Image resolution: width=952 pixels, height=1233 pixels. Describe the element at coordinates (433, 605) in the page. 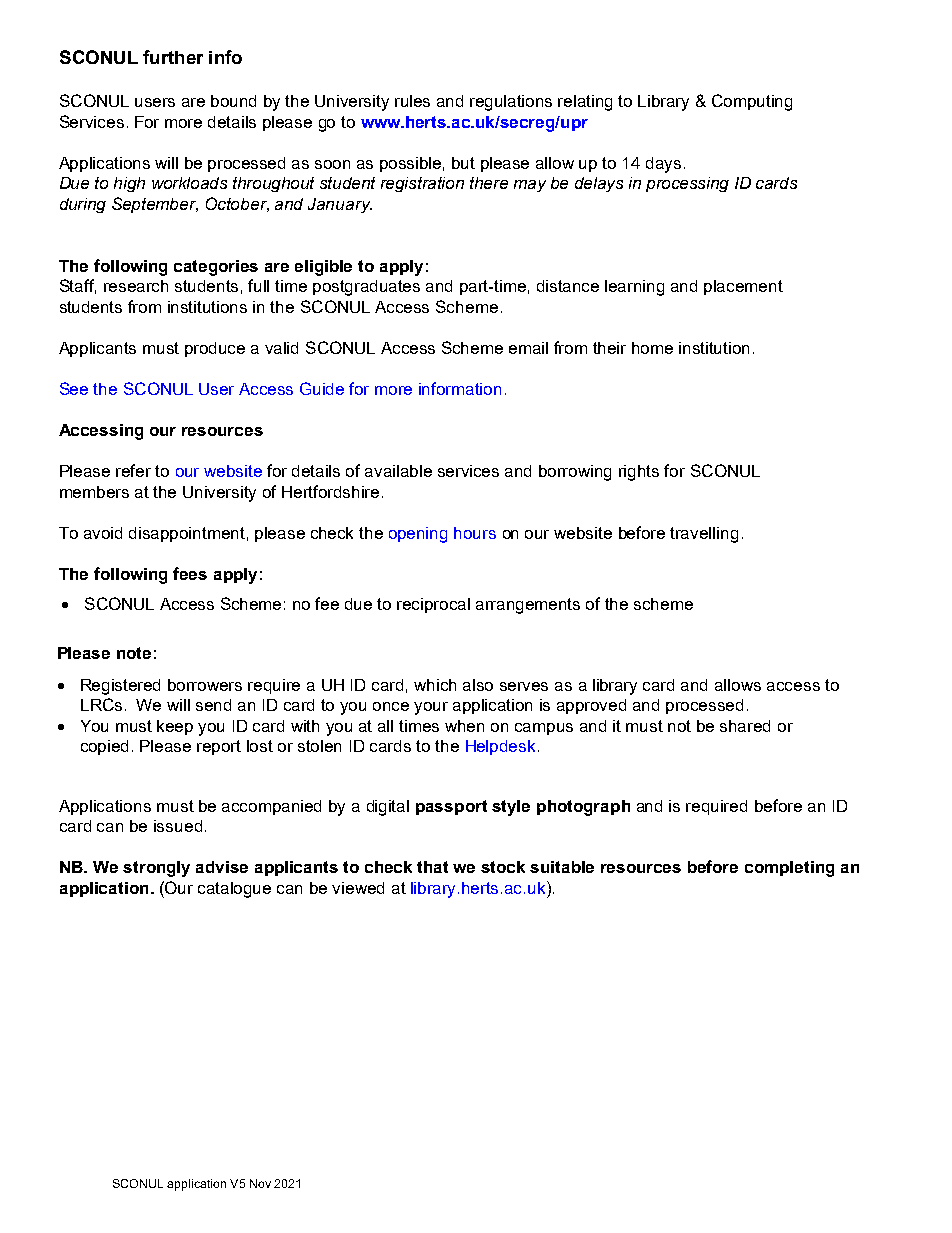

I see `reciprocal` at that location.
